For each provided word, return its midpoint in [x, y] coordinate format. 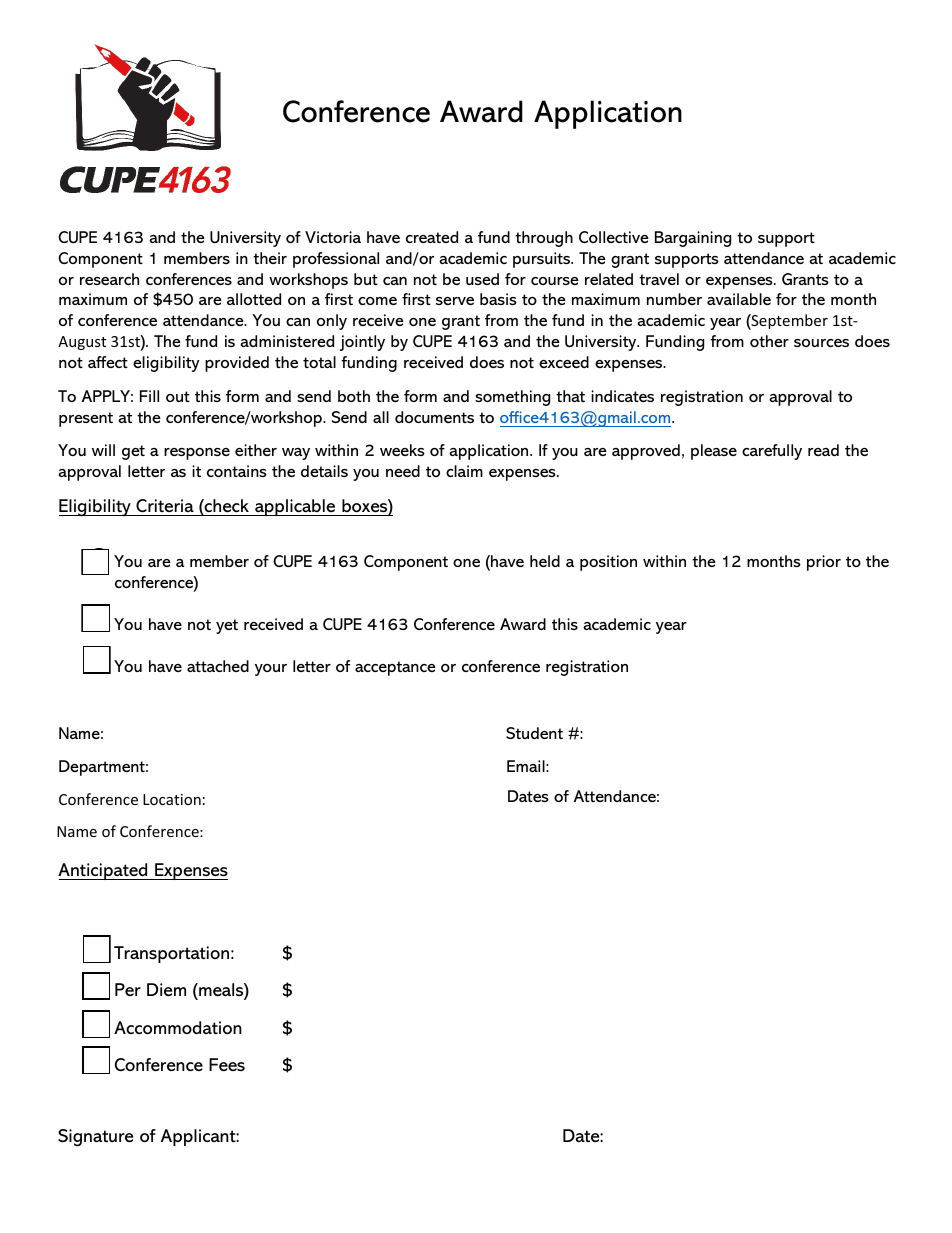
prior [824, 563]
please [714, 452]
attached [218, 666]
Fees [227, 1064]
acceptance [395, 668]
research [109, 279]
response [197, 454]
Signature [95, 1138]
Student [534, 733]
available [739, 299]
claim [464, 471]
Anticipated [104, 871]
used [482, 279]
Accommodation [178, 1027]
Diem [166, 990]
